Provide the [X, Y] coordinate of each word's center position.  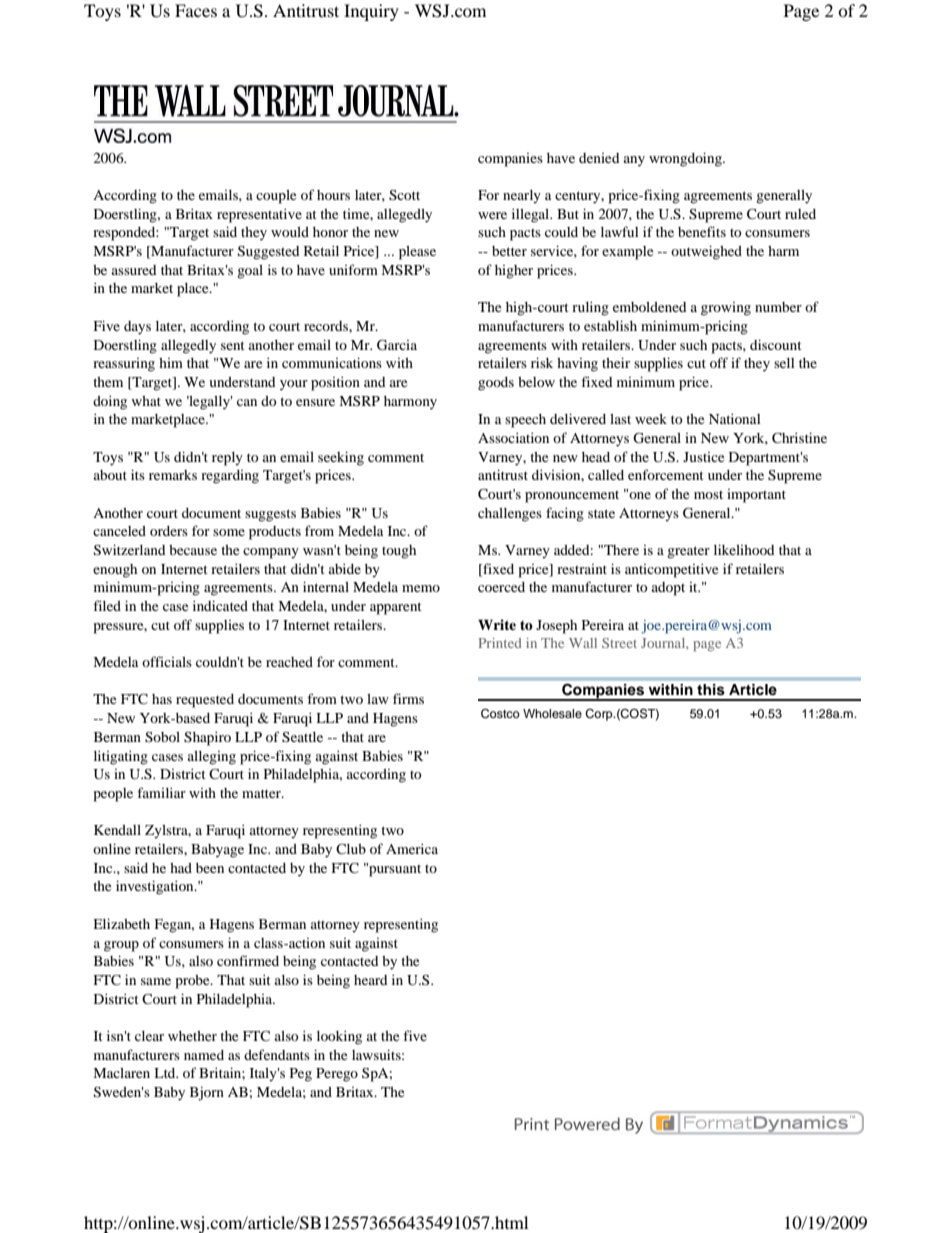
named [204, 1055]
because [193, 550]
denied [599, 158]
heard [370, 980]
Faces [196, 10]
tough [399, 552]
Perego [337, 1075]
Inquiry [371, 12]
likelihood [744, 549]
